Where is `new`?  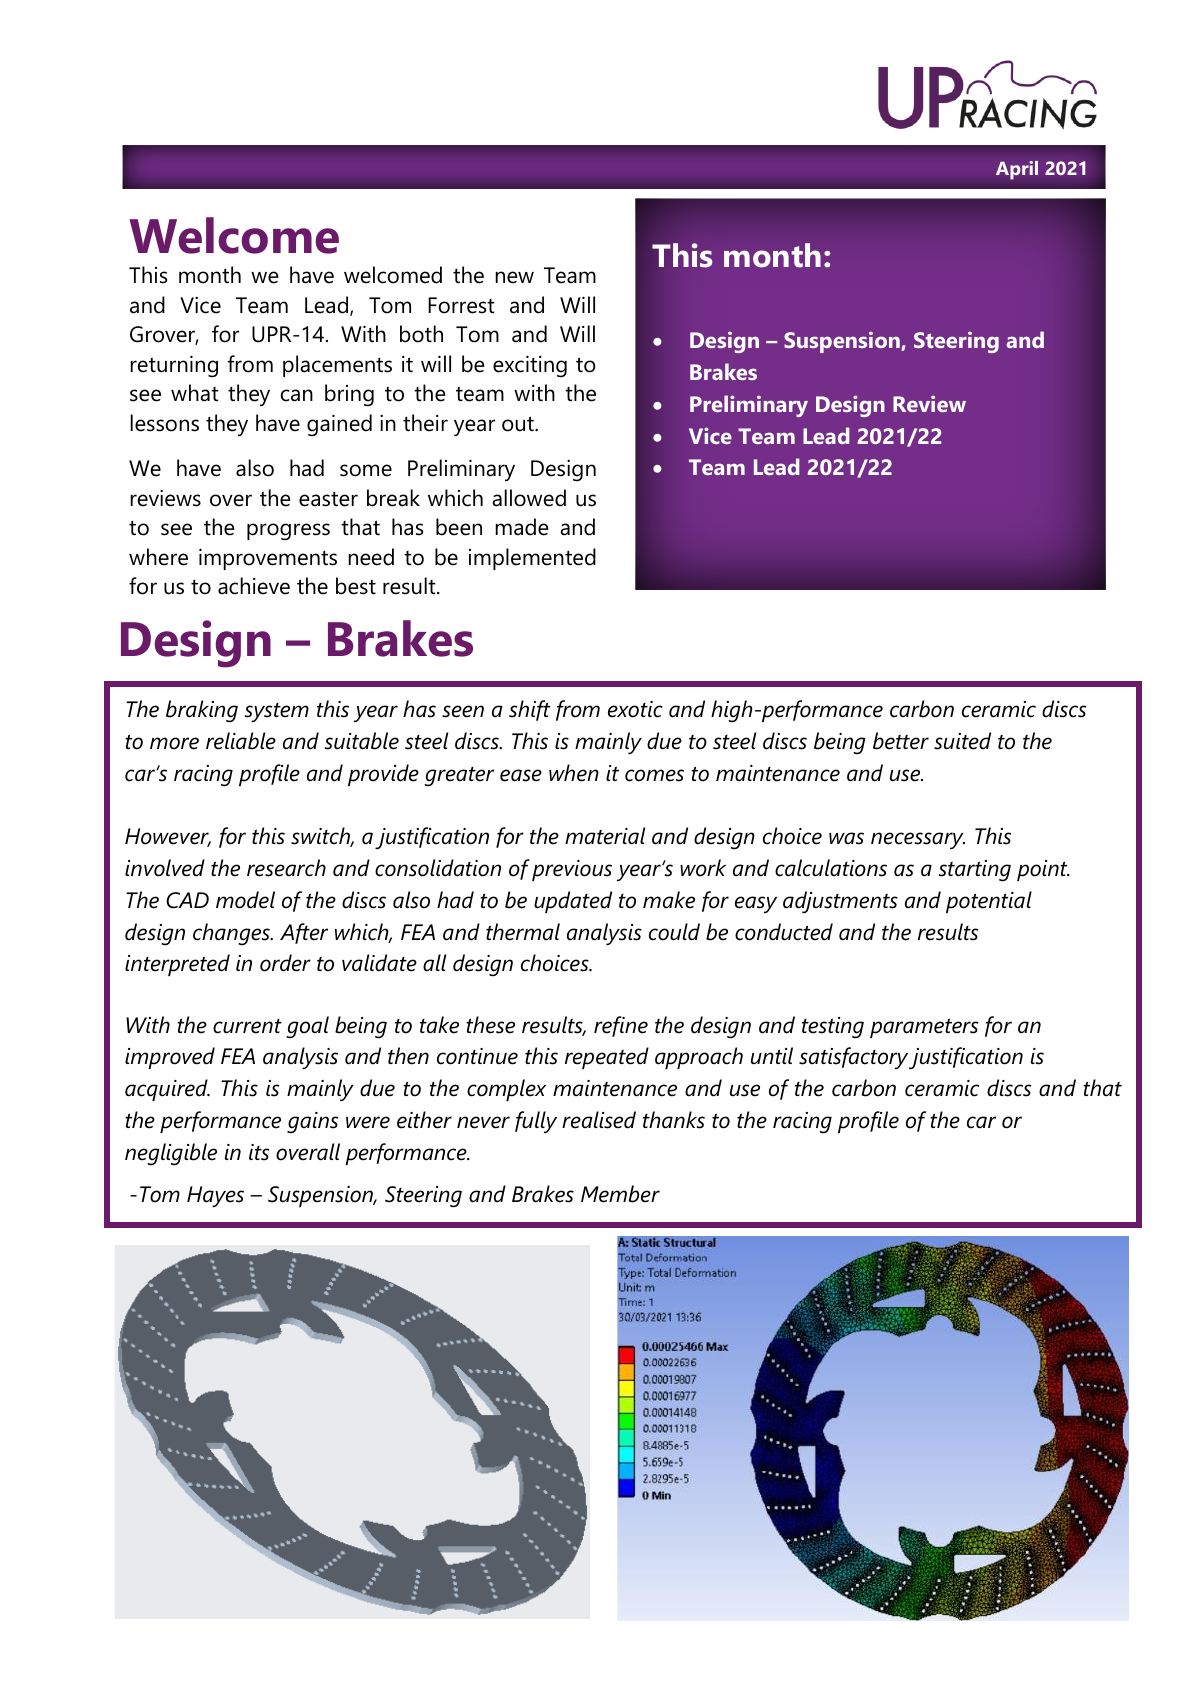 new is located at coordinates (514, 277).
